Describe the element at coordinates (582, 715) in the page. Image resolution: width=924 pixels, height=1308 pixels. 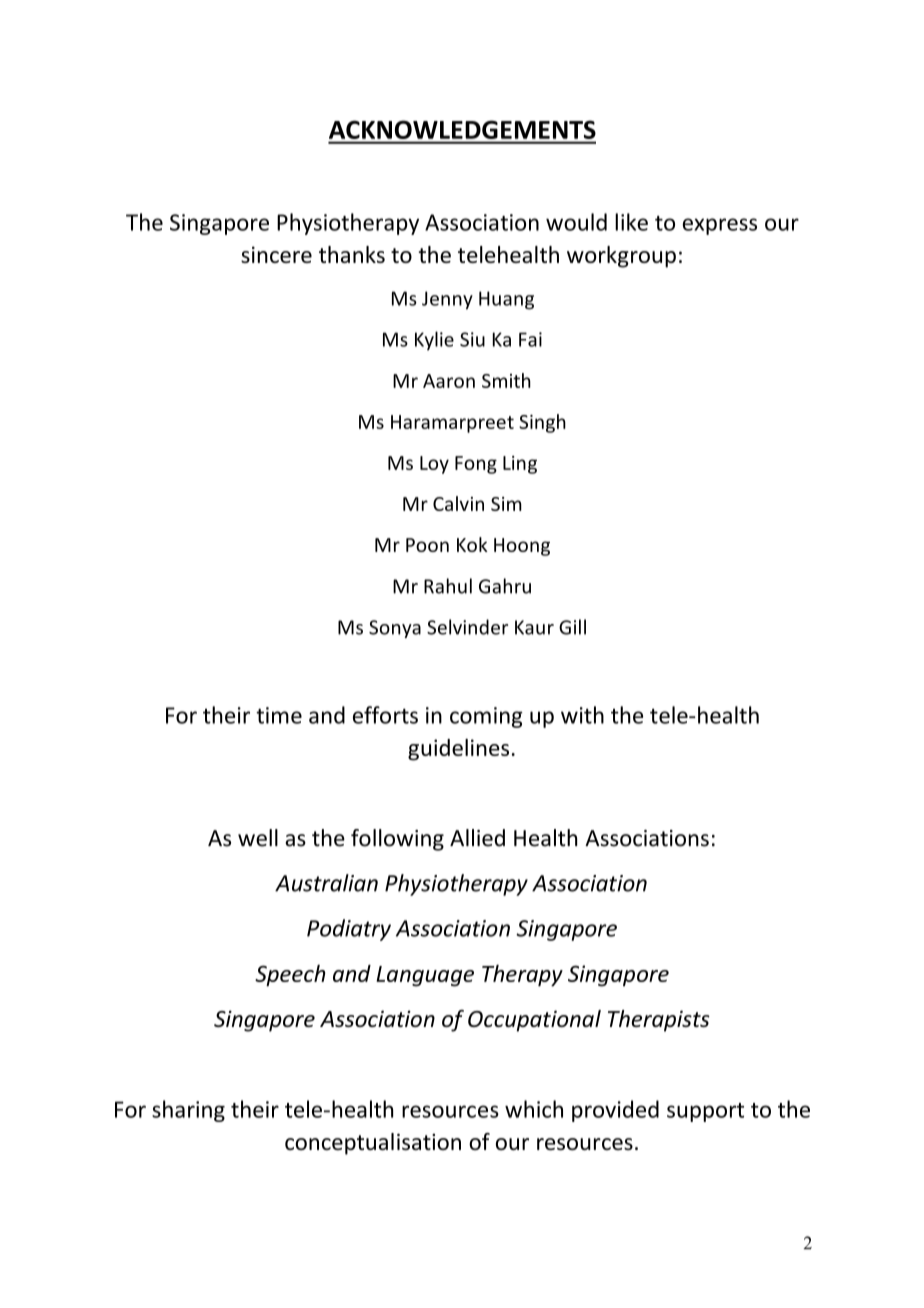
I see `with` at that location.
